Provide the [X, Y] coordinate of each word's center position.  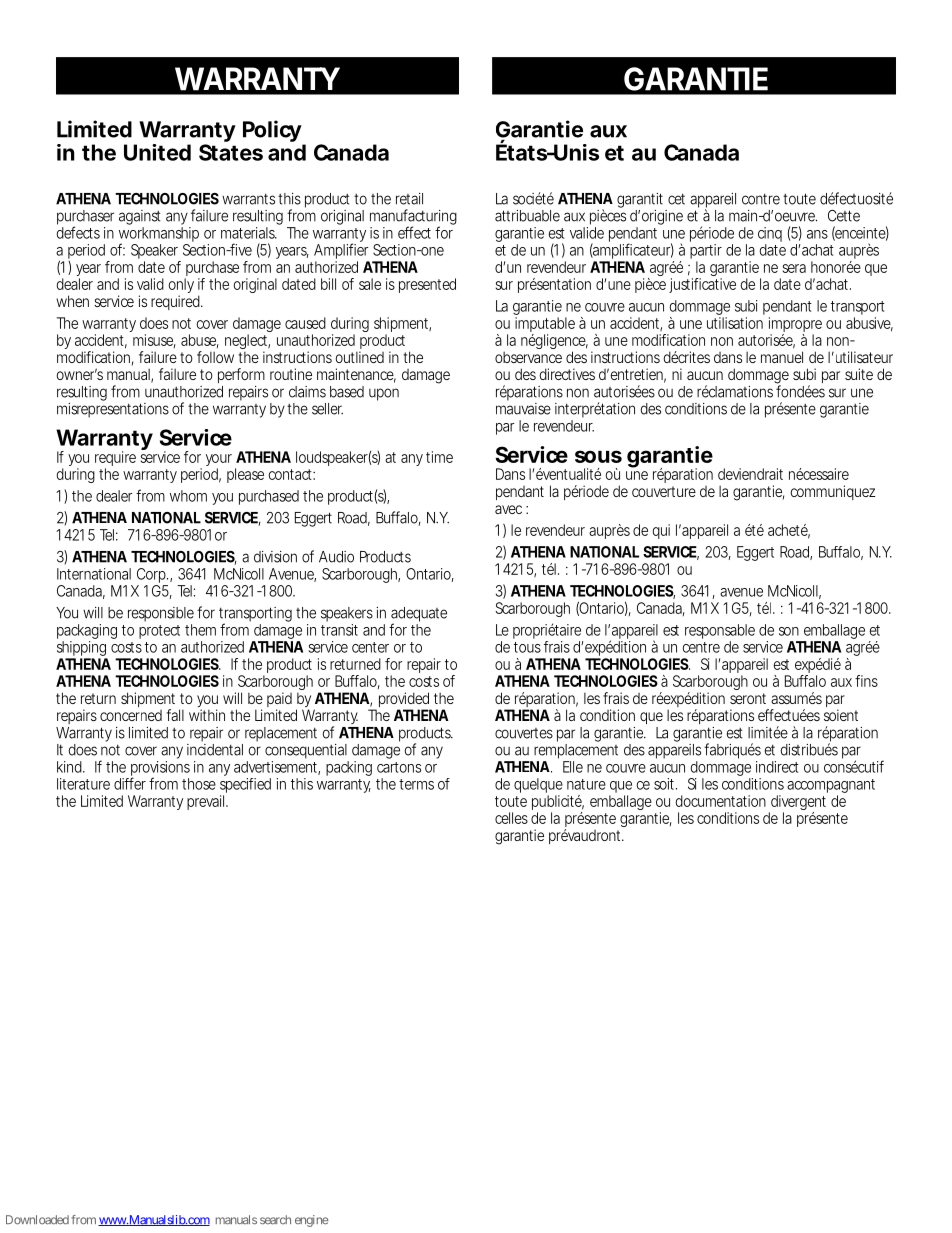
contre [761, 199]
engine [312, 1221]
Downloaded [37, 1220]
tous [527, 647]
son [789, 631]
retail [409, 199]
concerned [131, 715]
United [157, 152]
